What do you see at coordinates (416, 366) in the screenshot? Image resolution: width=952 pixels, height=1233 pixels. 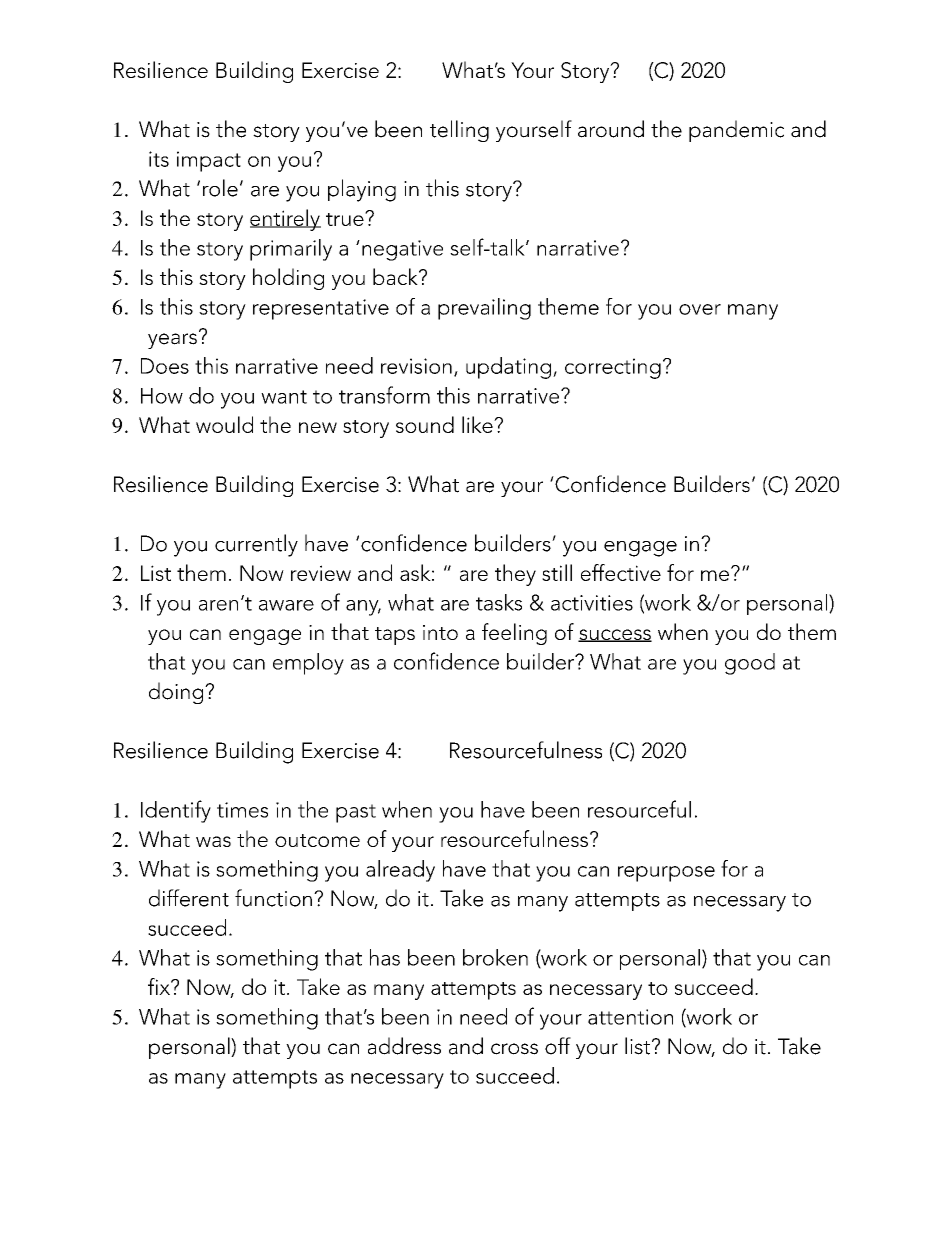 I see `revision` at bounding box center [416, 366].
